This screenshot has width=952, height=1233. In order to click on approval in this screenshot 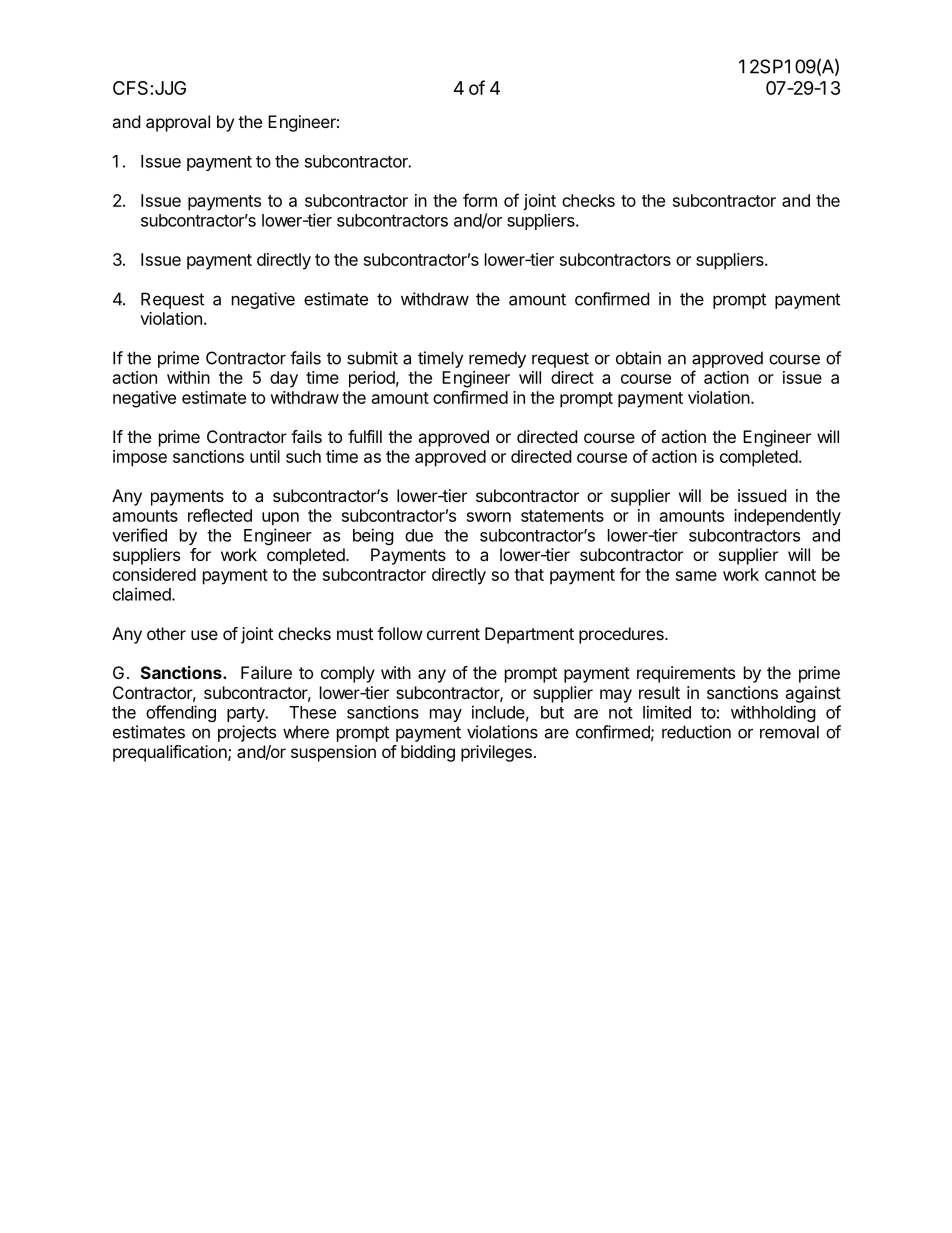, I will do `click(178, 123)`.
